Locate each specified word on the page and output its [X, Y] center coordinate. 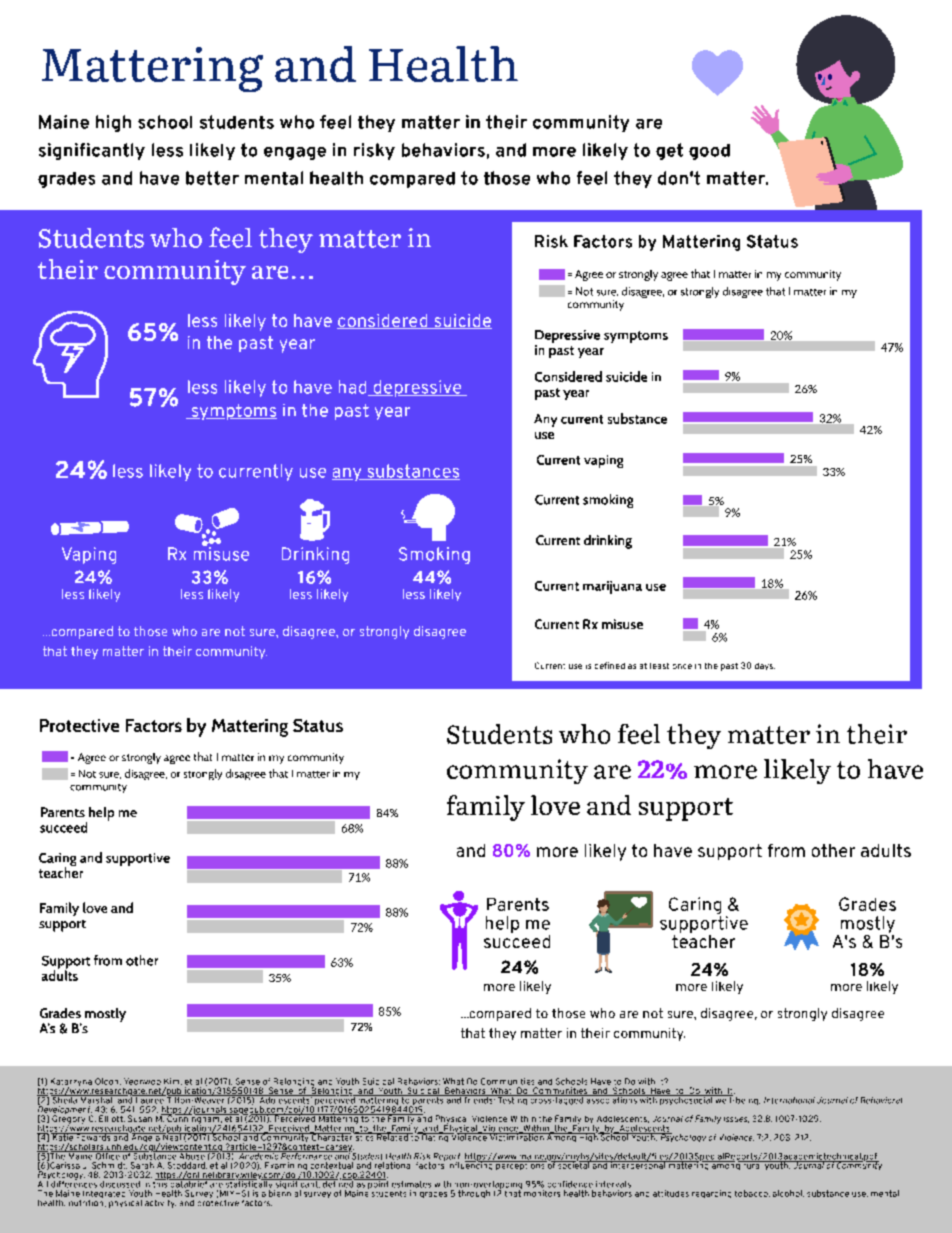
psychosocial [686, 1100]
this [160, 1183]
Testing [512, 1100]
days [765, 666]
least [659, 666]
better [212, 178]
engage [295, 153]
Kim [173, 1081]
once [682, 666]
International [789, 1100]
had [354, 388]
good [709, 152]
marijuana [612, 587]
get [669, 151]
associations [611, 1099]
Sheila [65, 1099]
